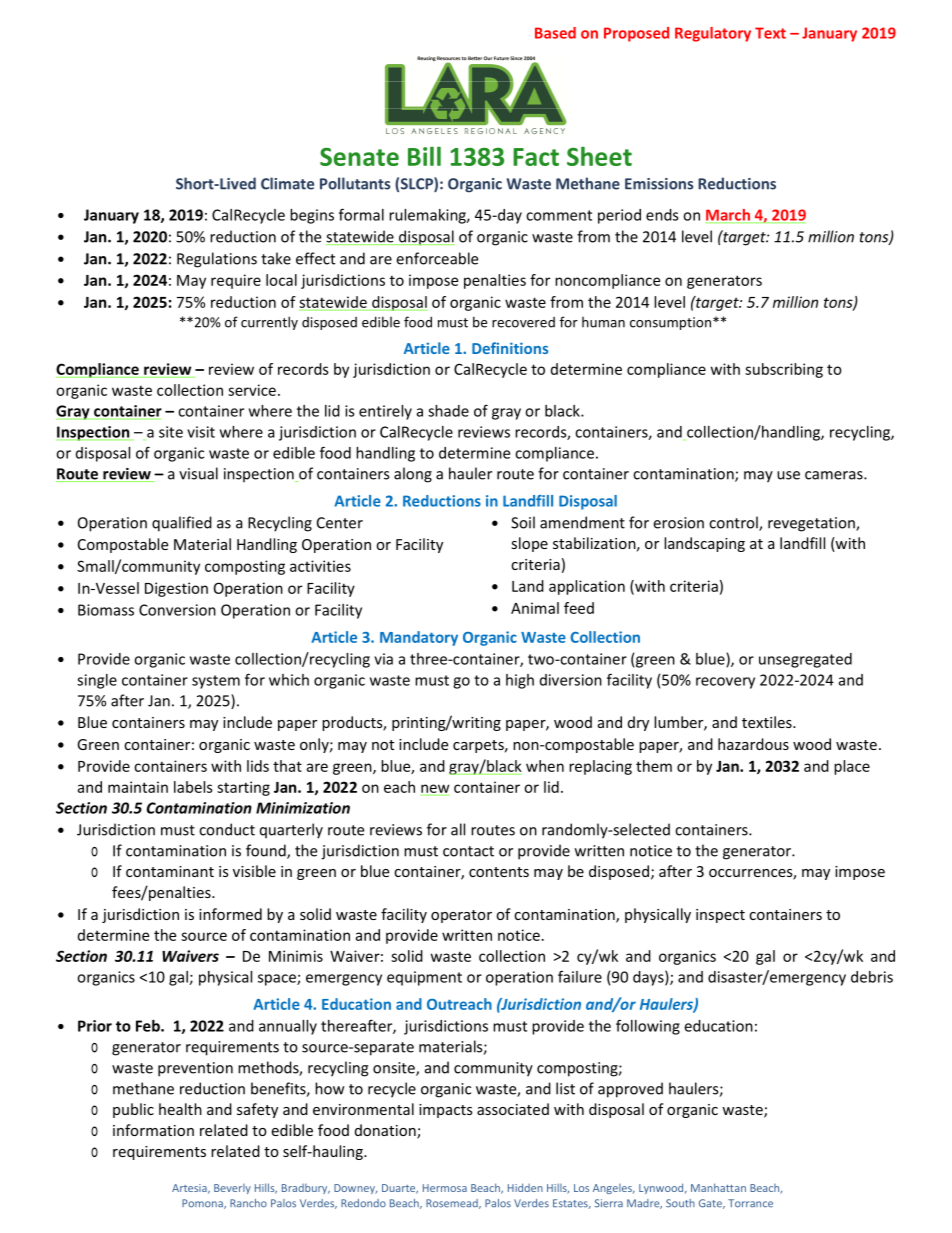 The width and height of the image is (952, 1233). I want to click on recovery, so click(725, 683).
